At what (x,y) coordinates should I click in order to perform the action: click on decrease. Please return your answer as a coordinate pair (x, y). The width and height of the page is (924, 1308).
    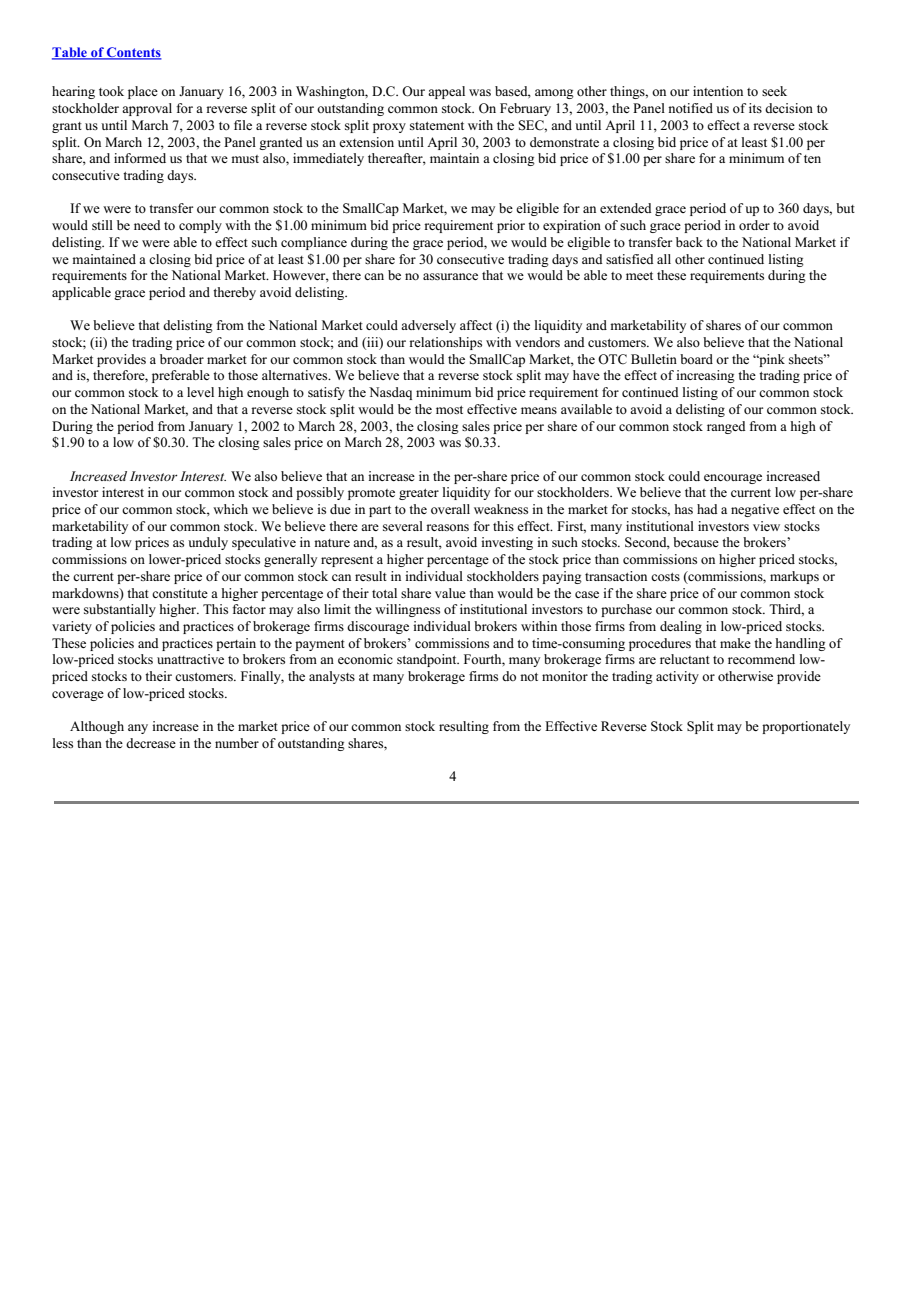
    Looking at the image, I should click on (151, 743).
